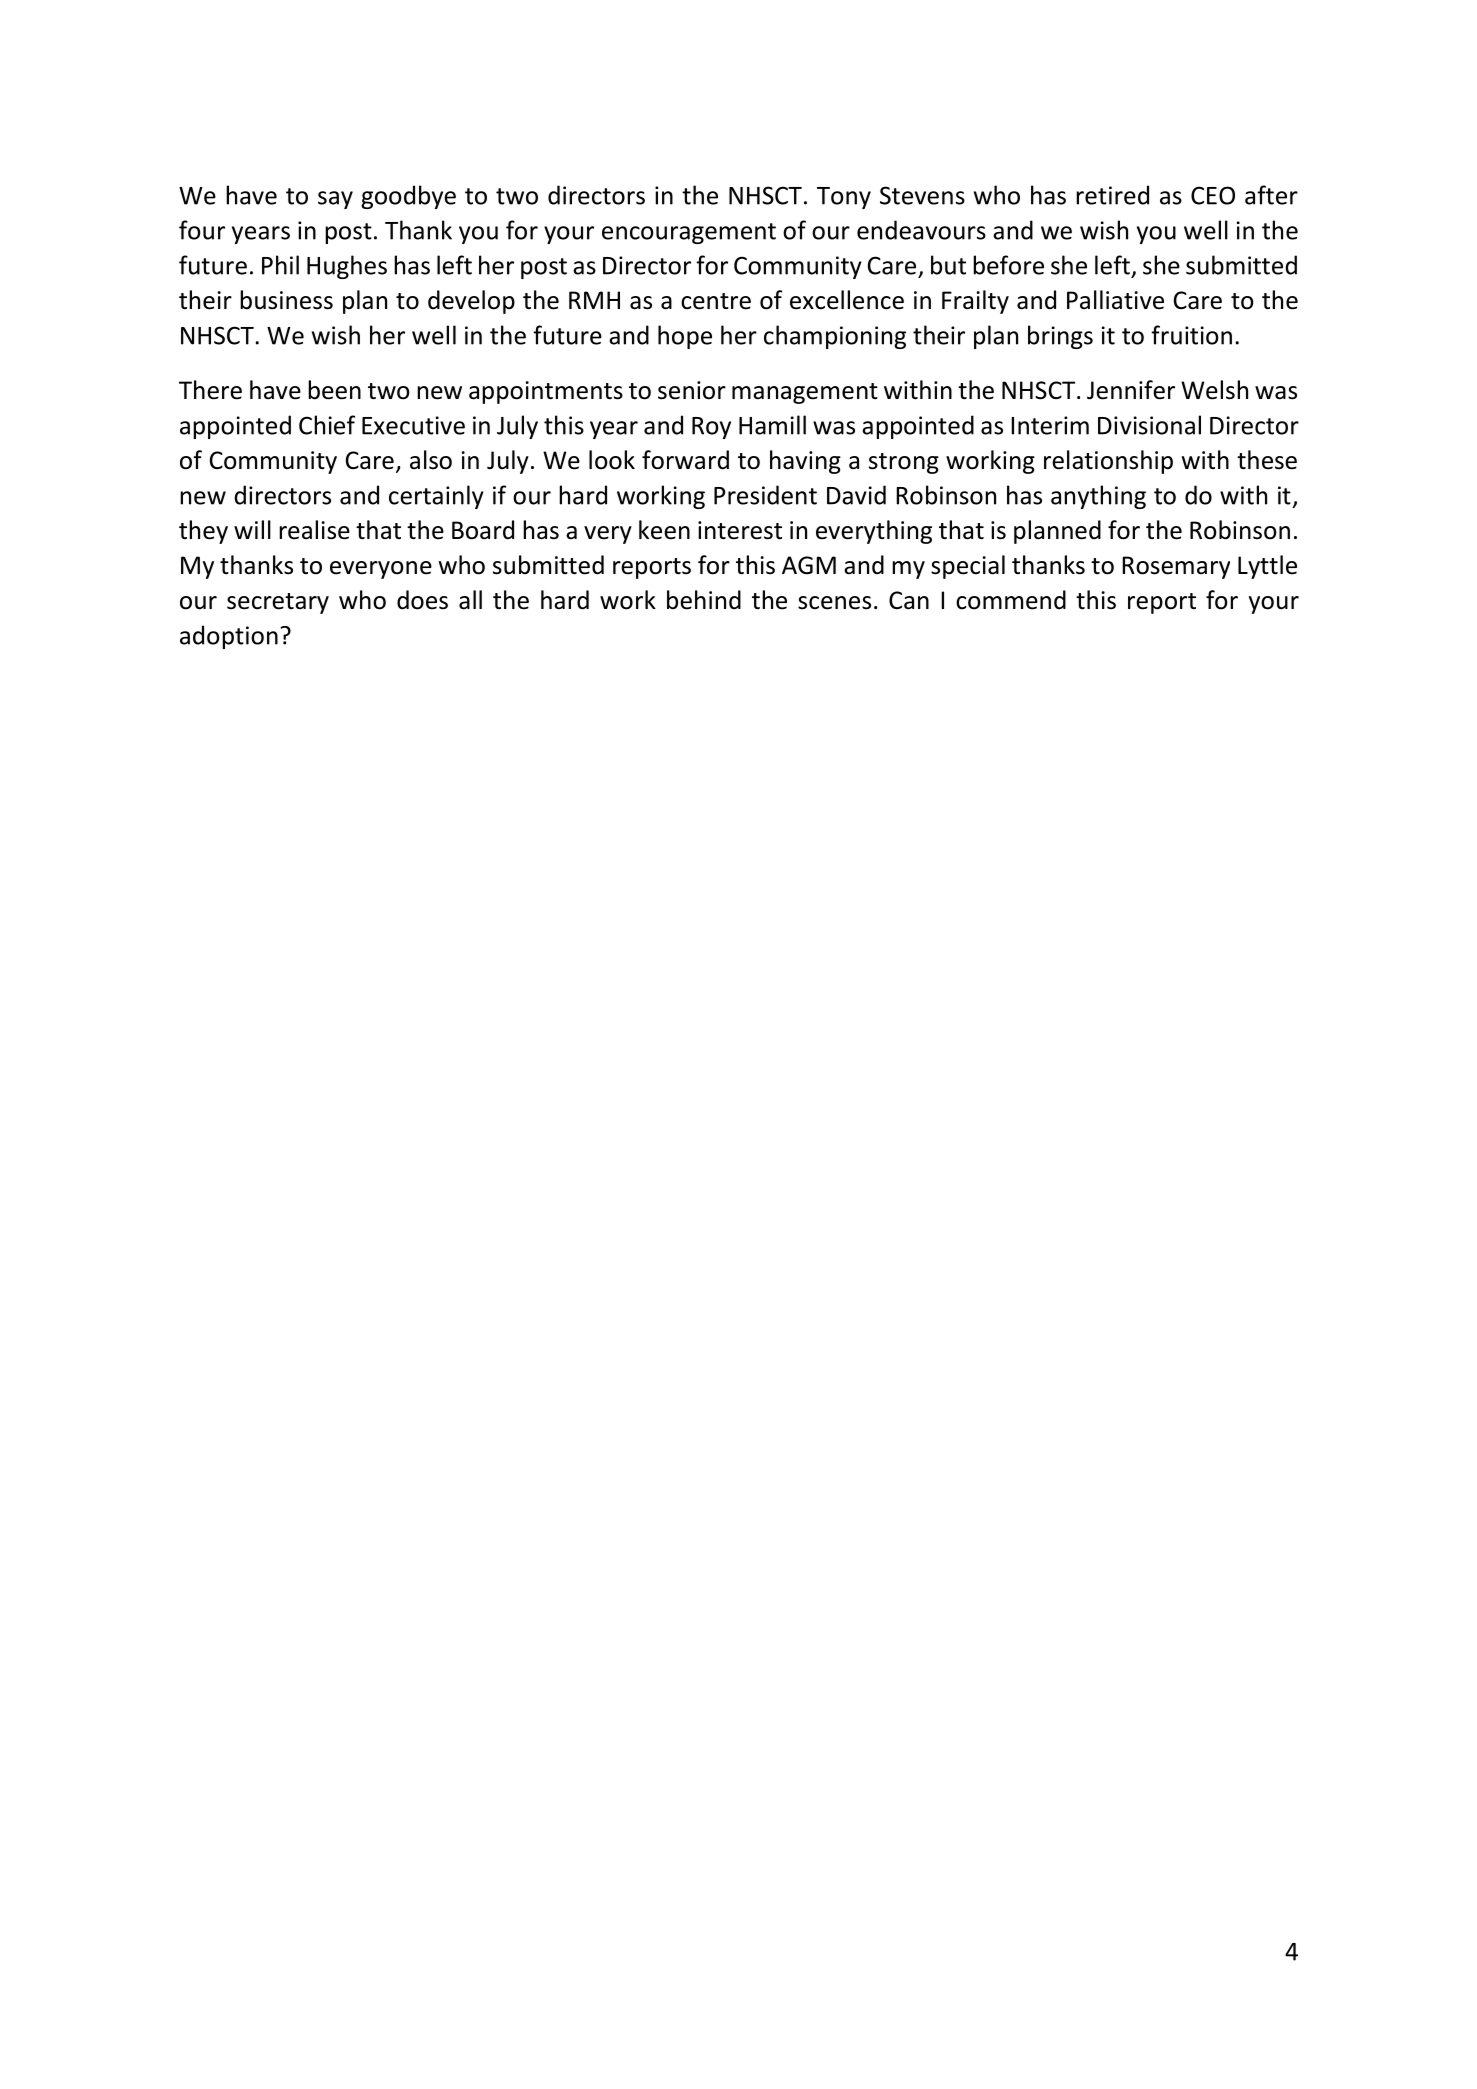 The image size is (1477, 2089). What do you see at coordinates (844, 198) in the screenshot?
I see `Tony` at bounding box center [844, 198].
